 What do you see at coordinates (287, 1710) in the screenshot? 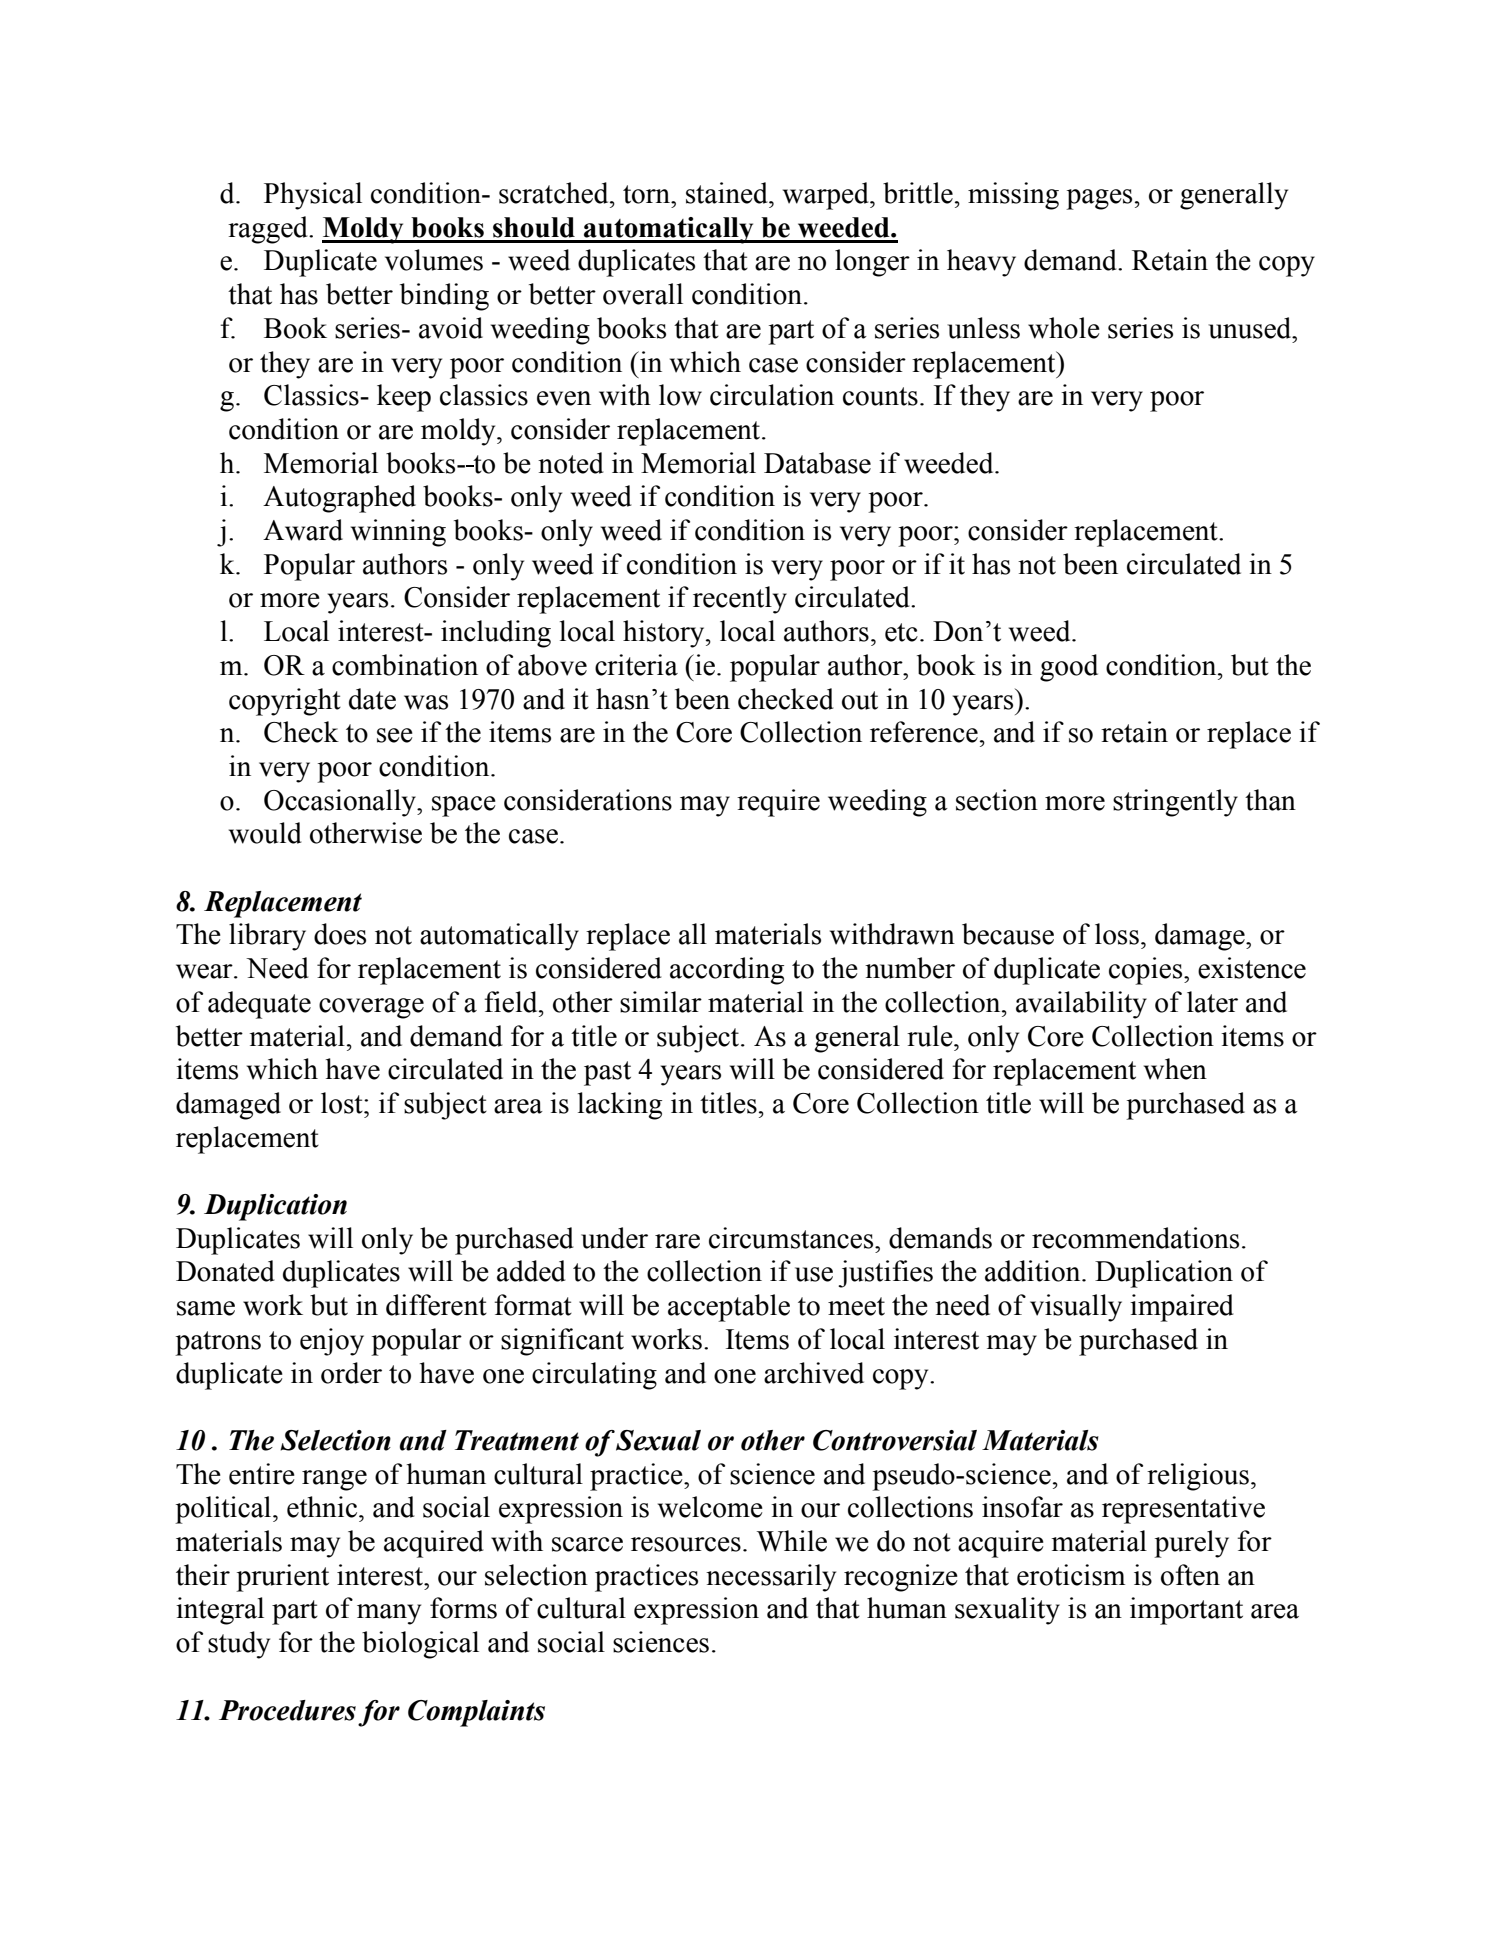
I see `Procedures` at bounding box center [287, 1710].
